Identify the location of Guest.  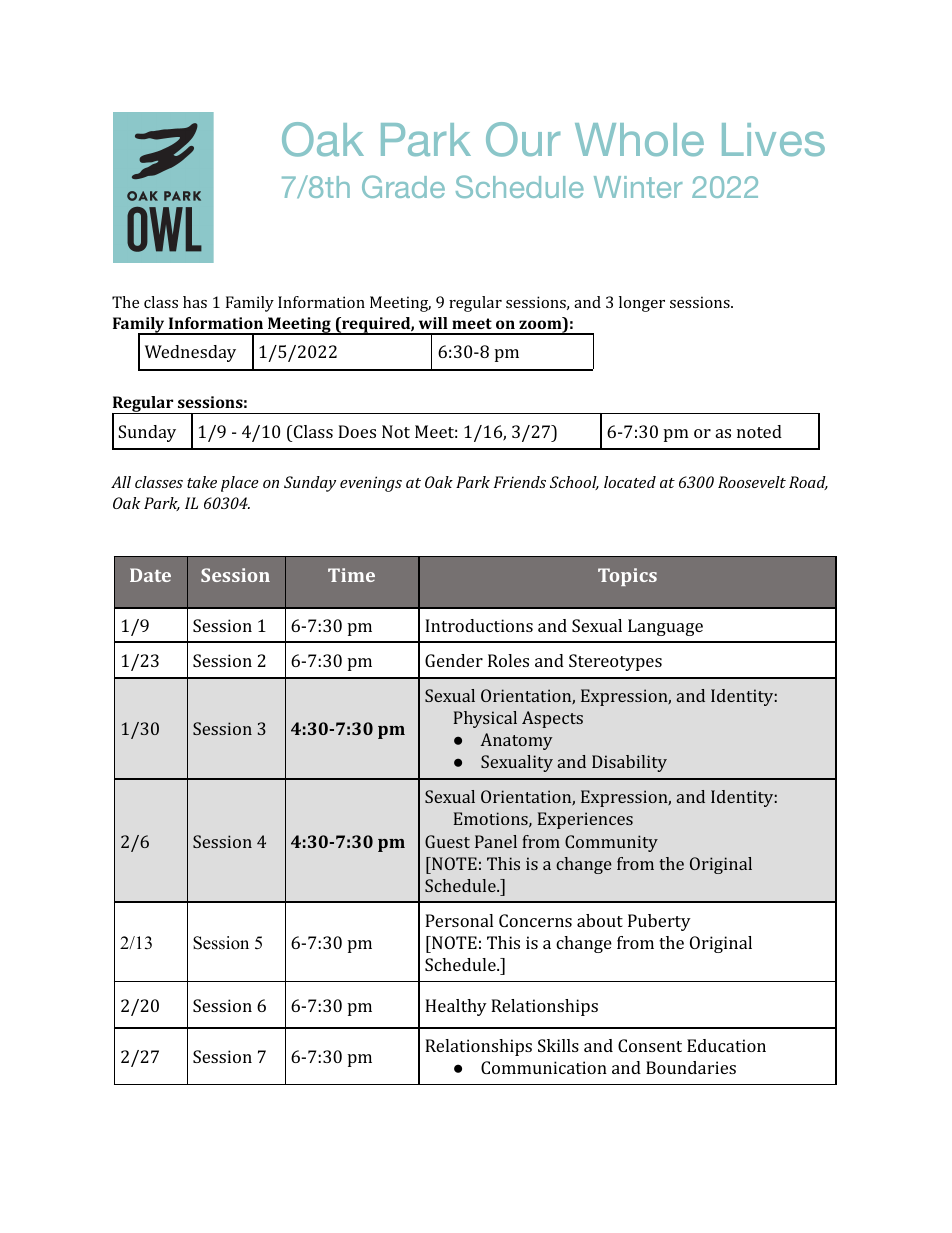
(447, 841).
